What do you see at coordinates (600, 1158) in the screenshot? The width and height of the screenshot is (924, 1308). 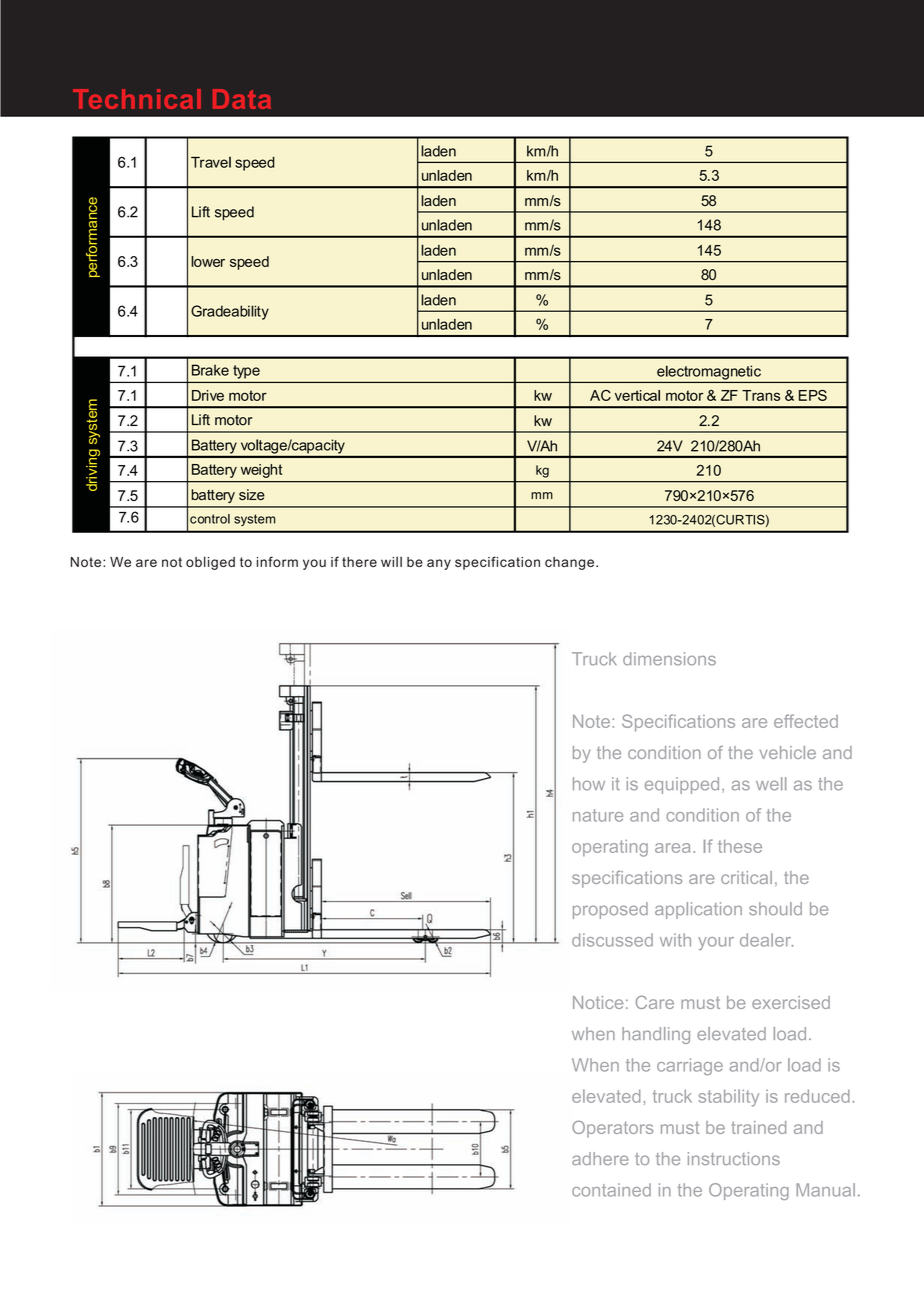 I see `adhere` at bounding box center [600, 1158].
